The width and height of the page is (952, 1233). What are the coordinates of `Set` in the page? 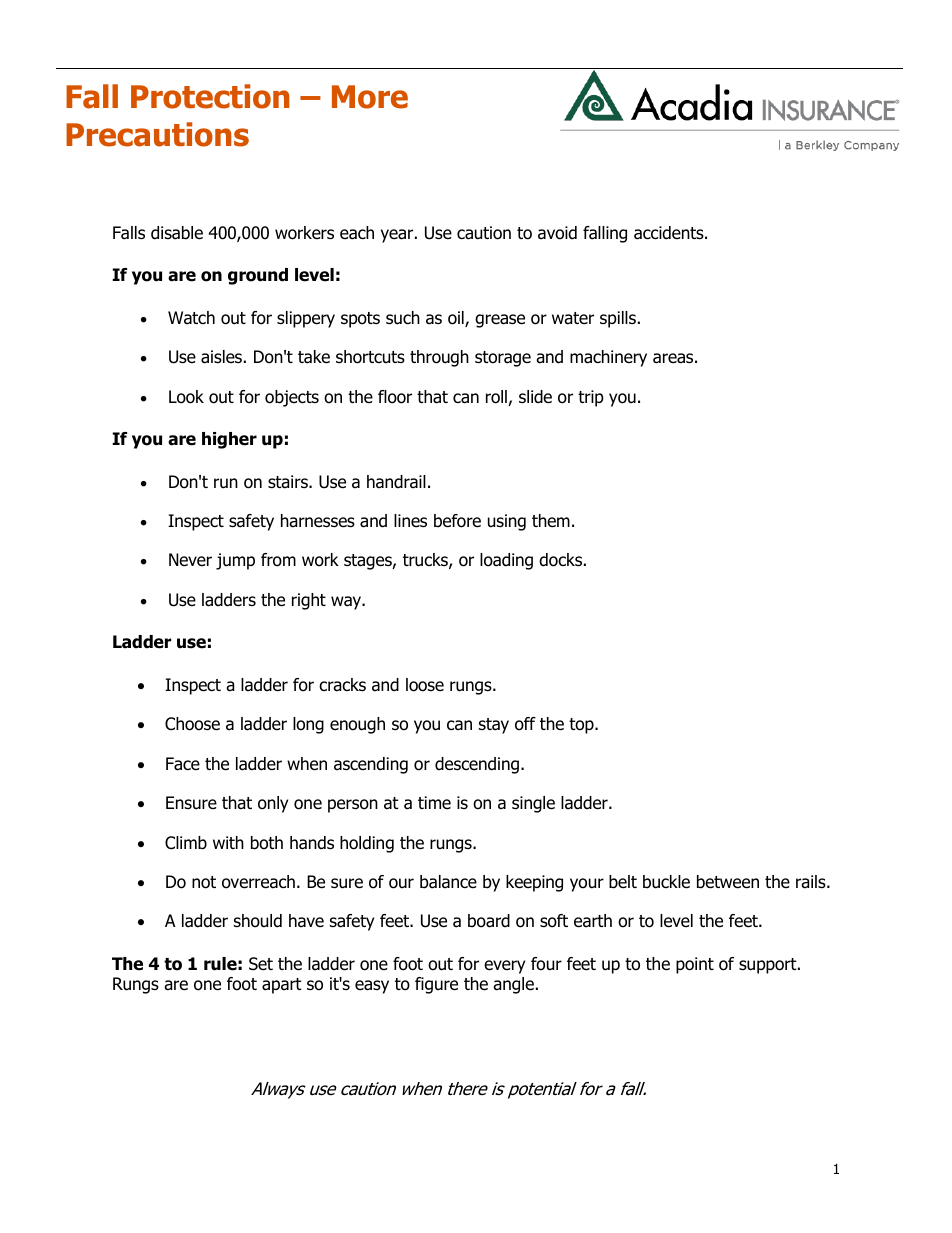 It's located at (261, 964).
